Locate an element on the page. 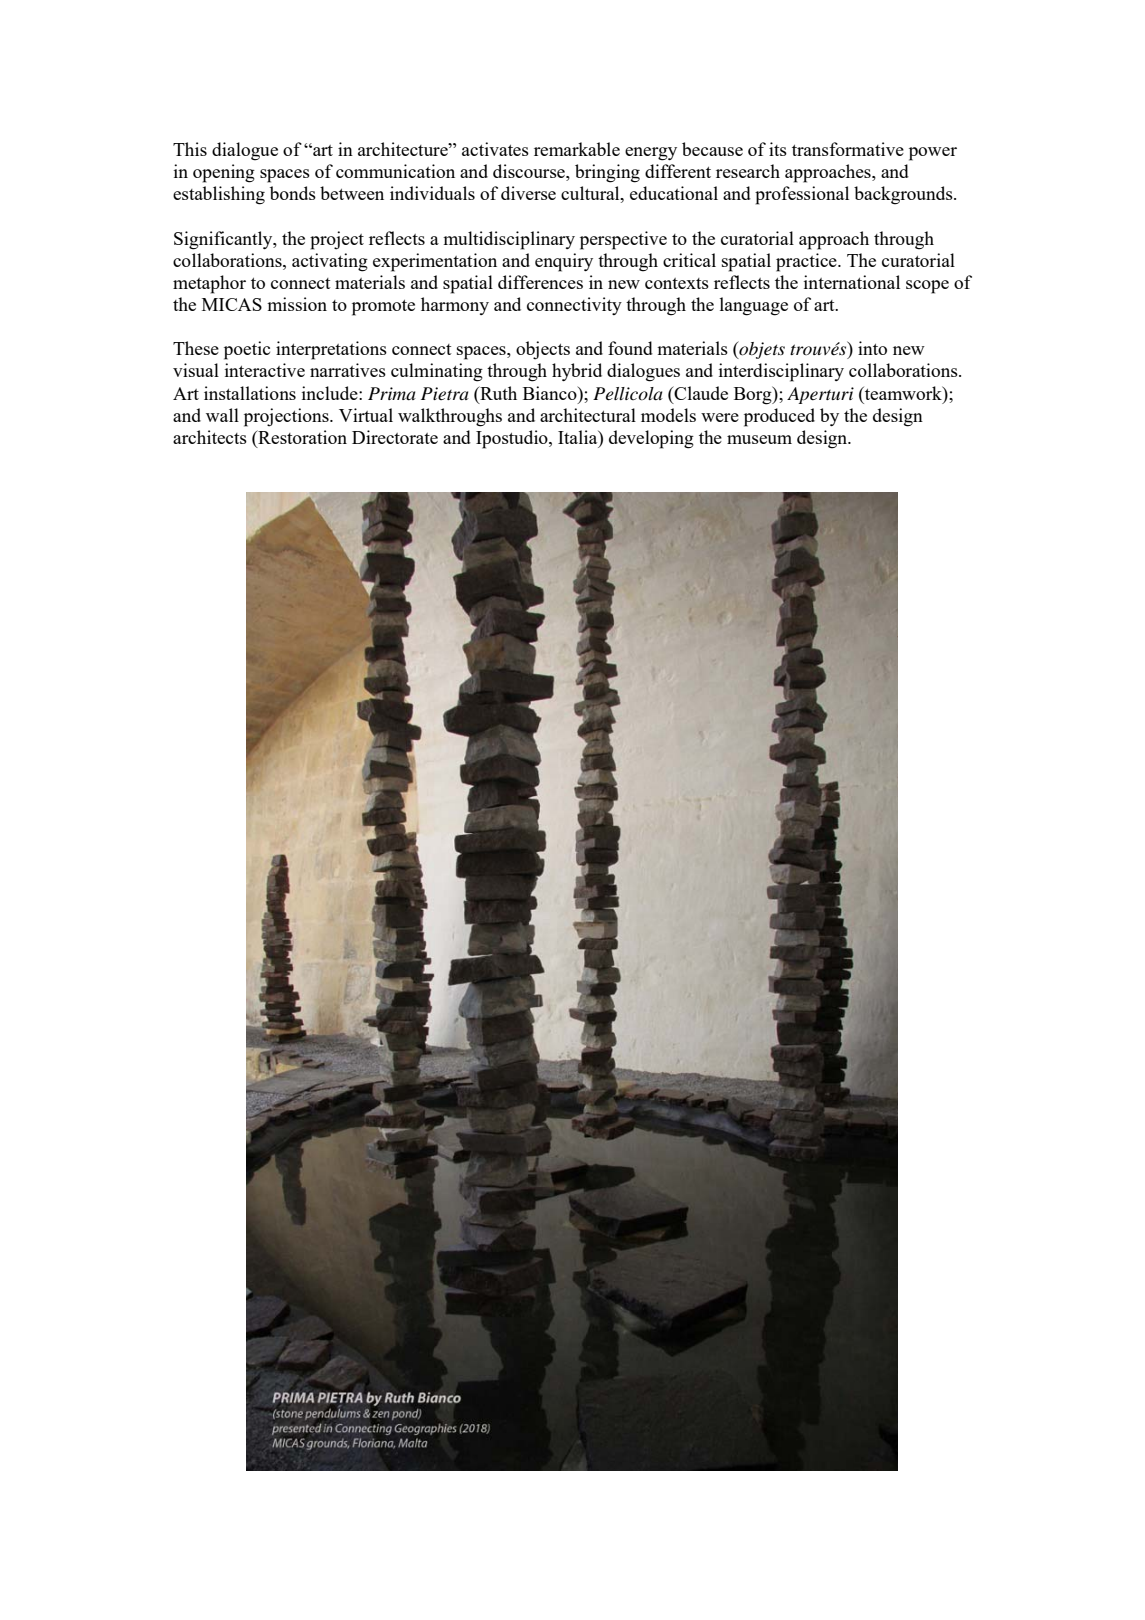 Image resolution: width=1145 pixels, height=1620 pixels. Restoration is located at coordinates (301, 437).
